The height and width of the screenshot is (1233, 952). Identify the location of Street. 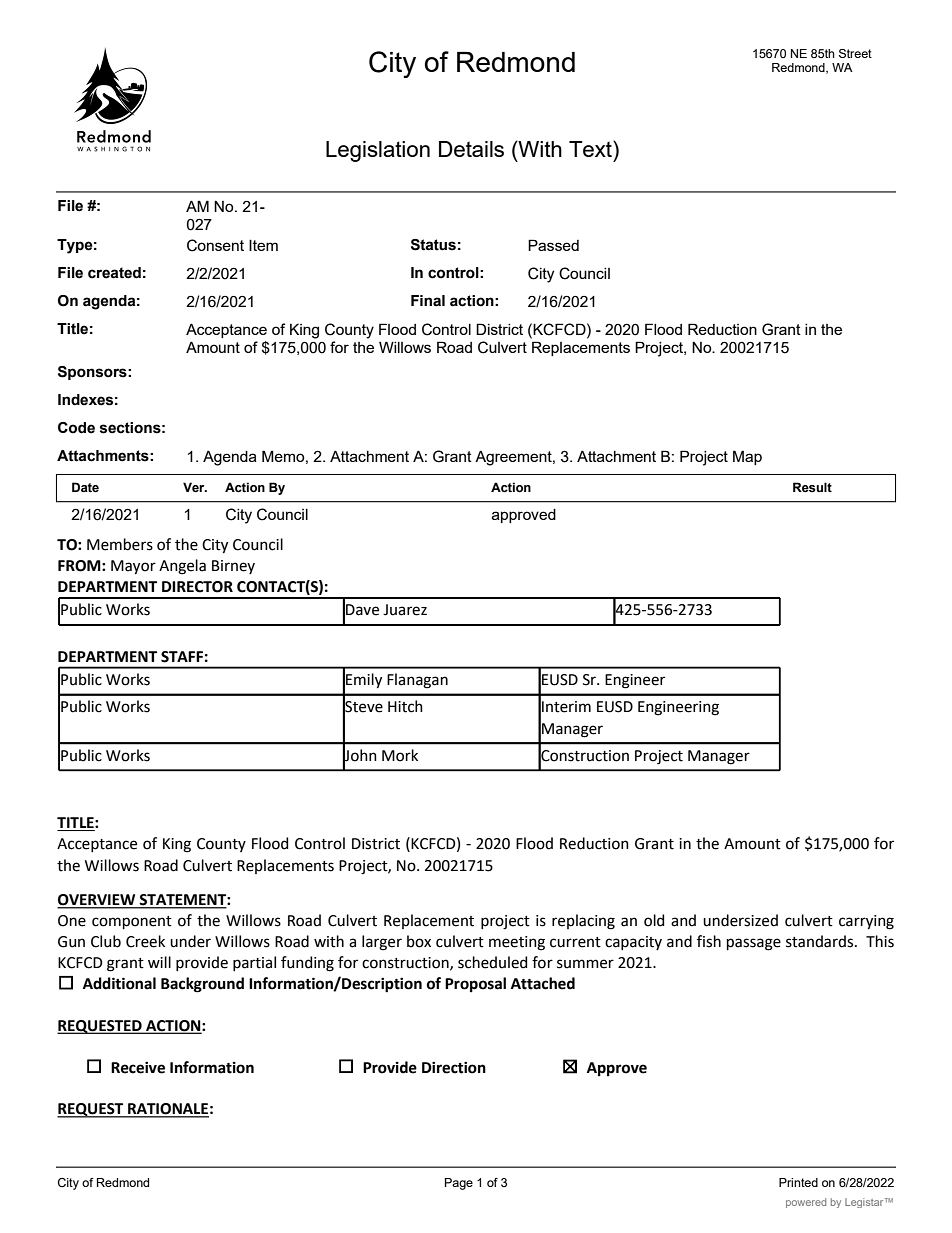
(855, 53).
